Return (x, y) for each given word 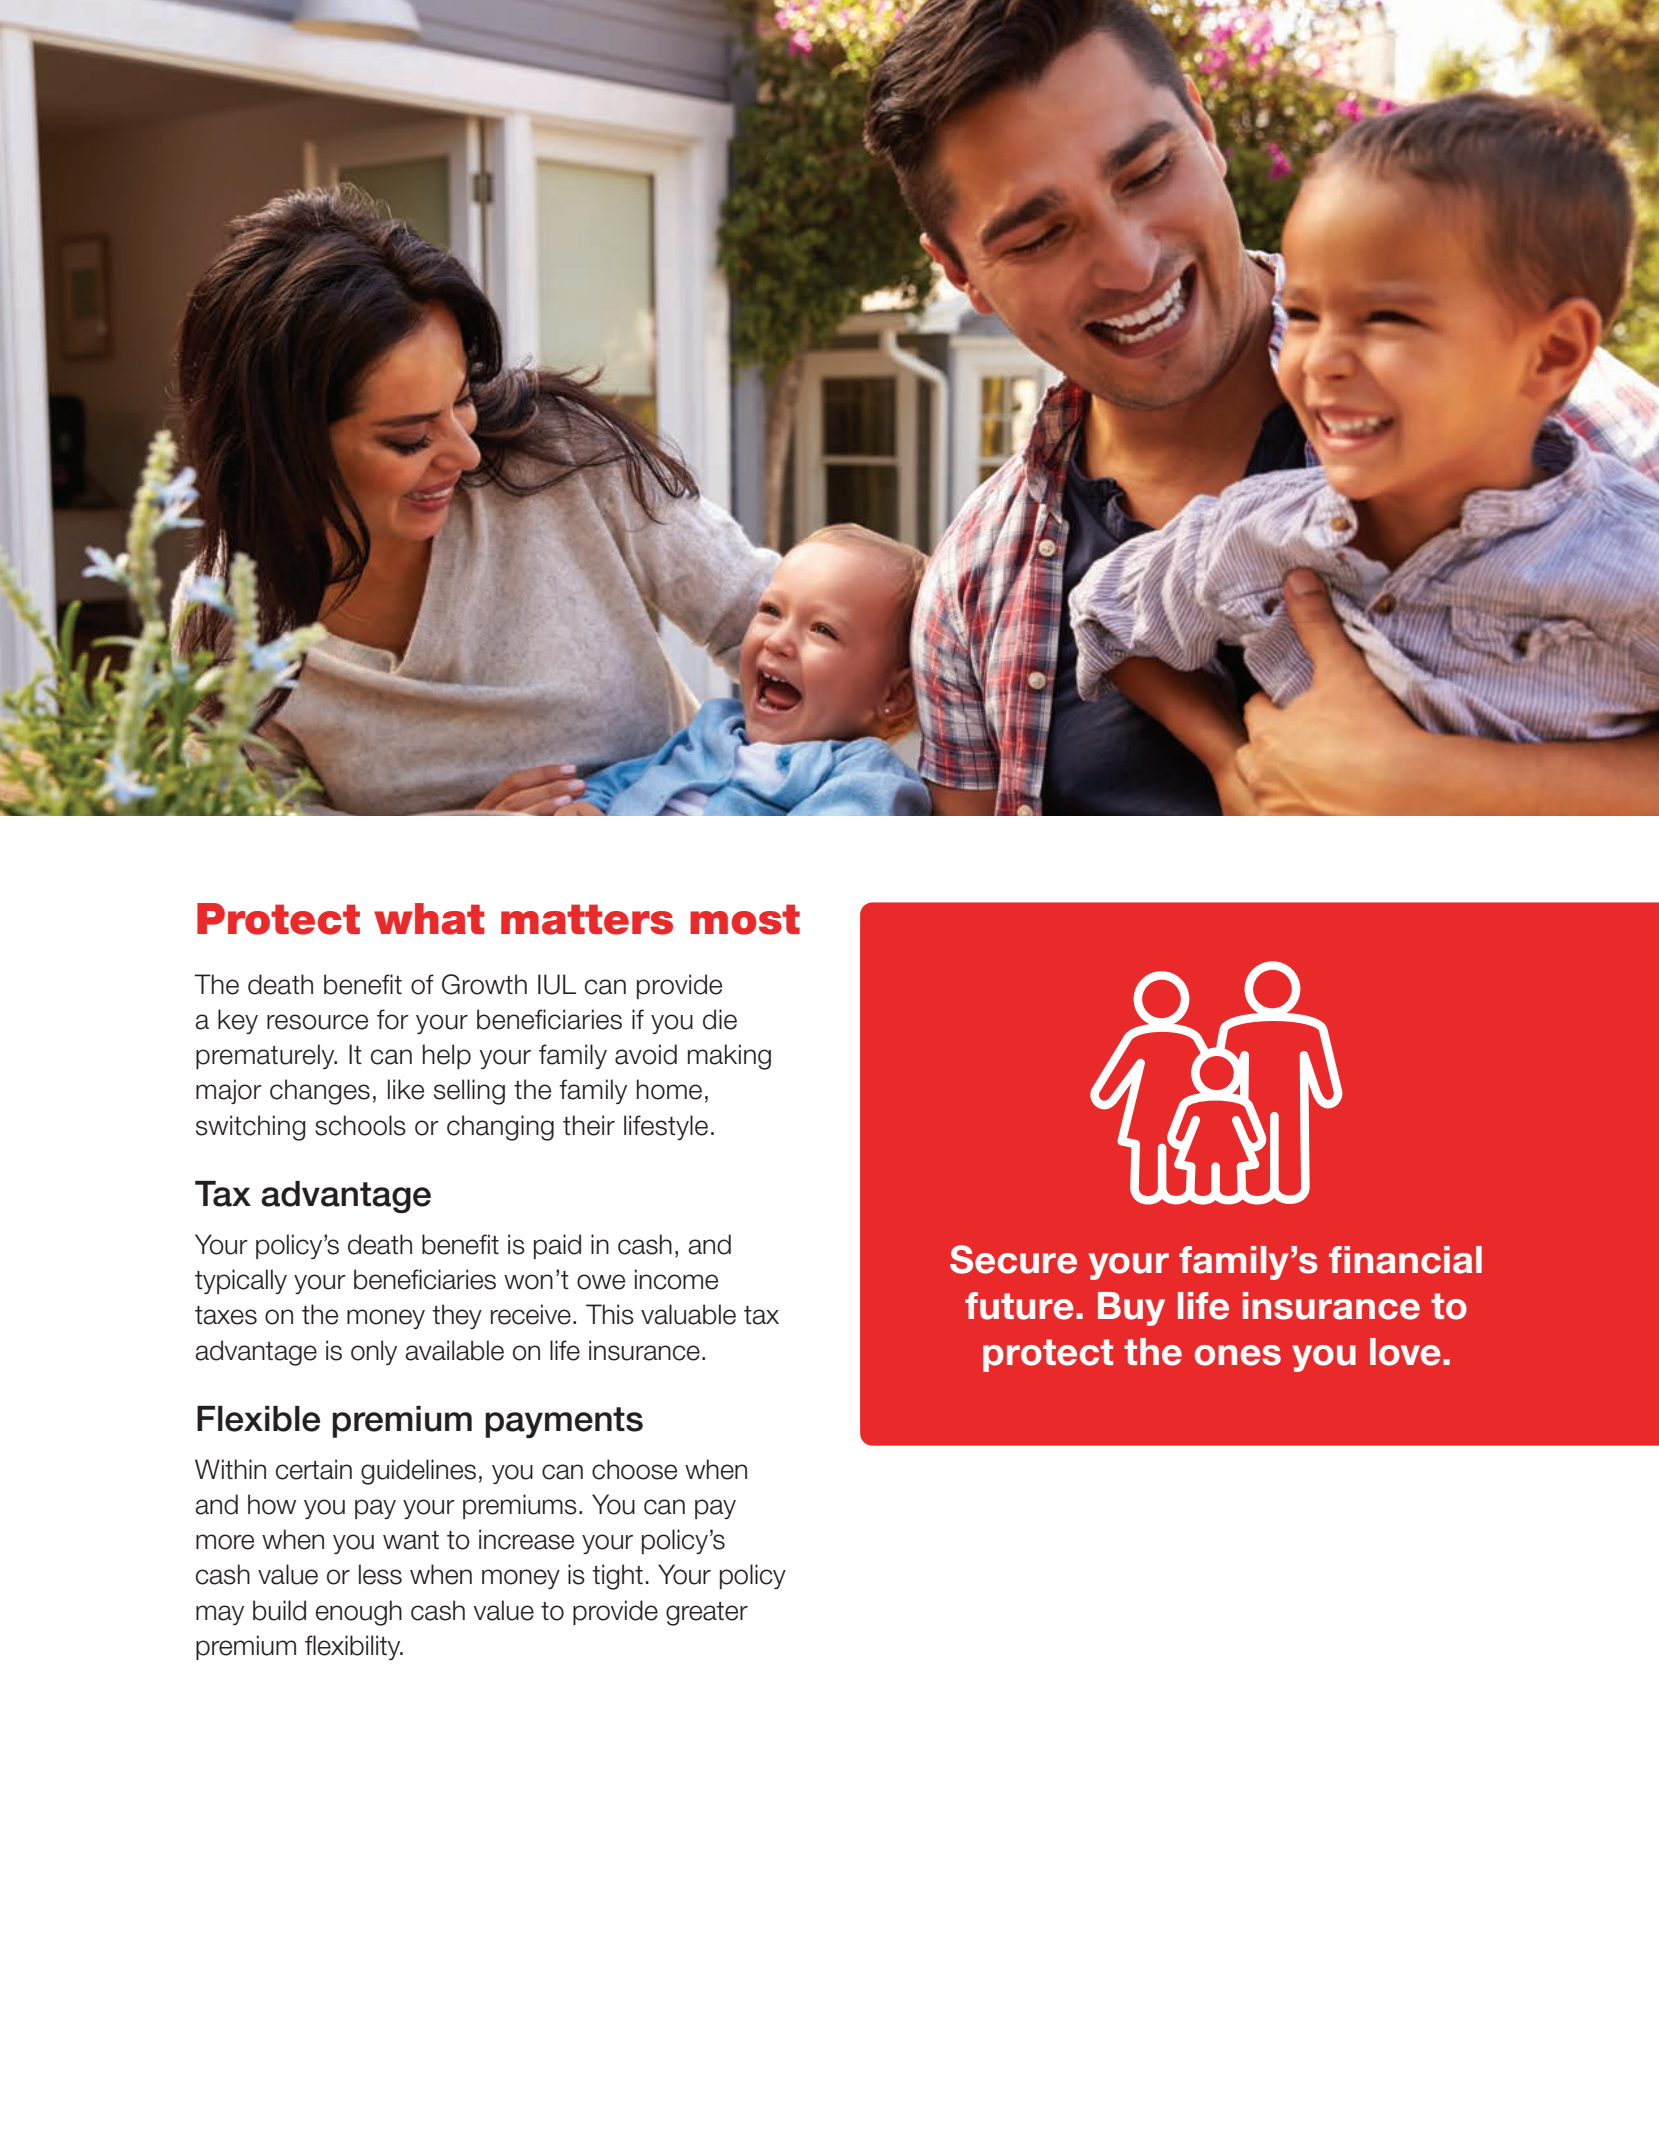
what (429, 919)
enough (359, 1613)
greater (707, 1614)
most (745, 919)
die (720, 1019)
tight (617, 1577)
